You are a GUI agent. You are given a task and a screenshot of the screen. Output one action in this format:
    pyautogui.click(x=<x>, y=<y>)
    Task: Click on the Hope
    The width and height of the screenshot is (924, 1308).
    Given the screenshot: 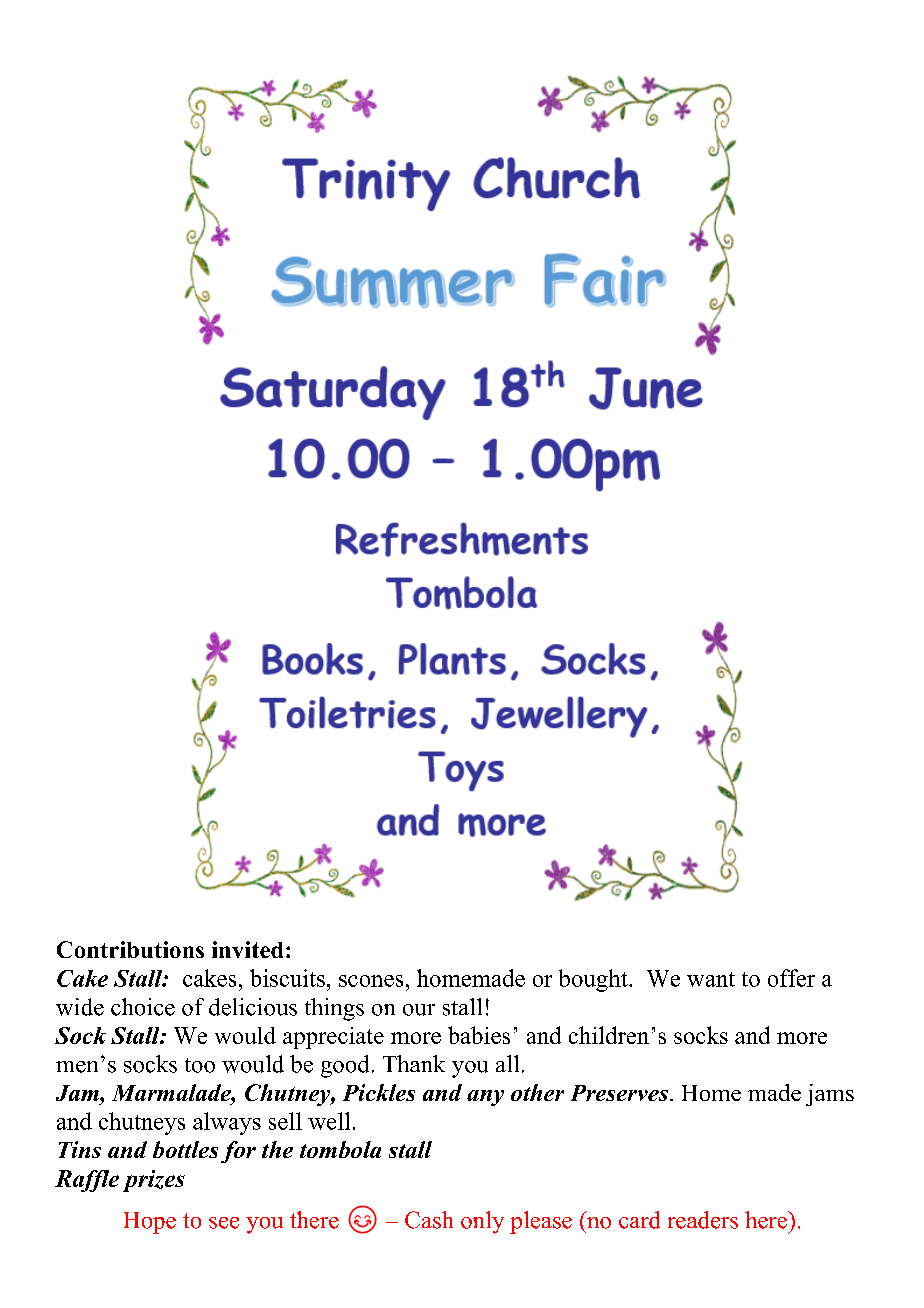 What is the action you would take?
    pyautogui.click(x=150, y=1223)
